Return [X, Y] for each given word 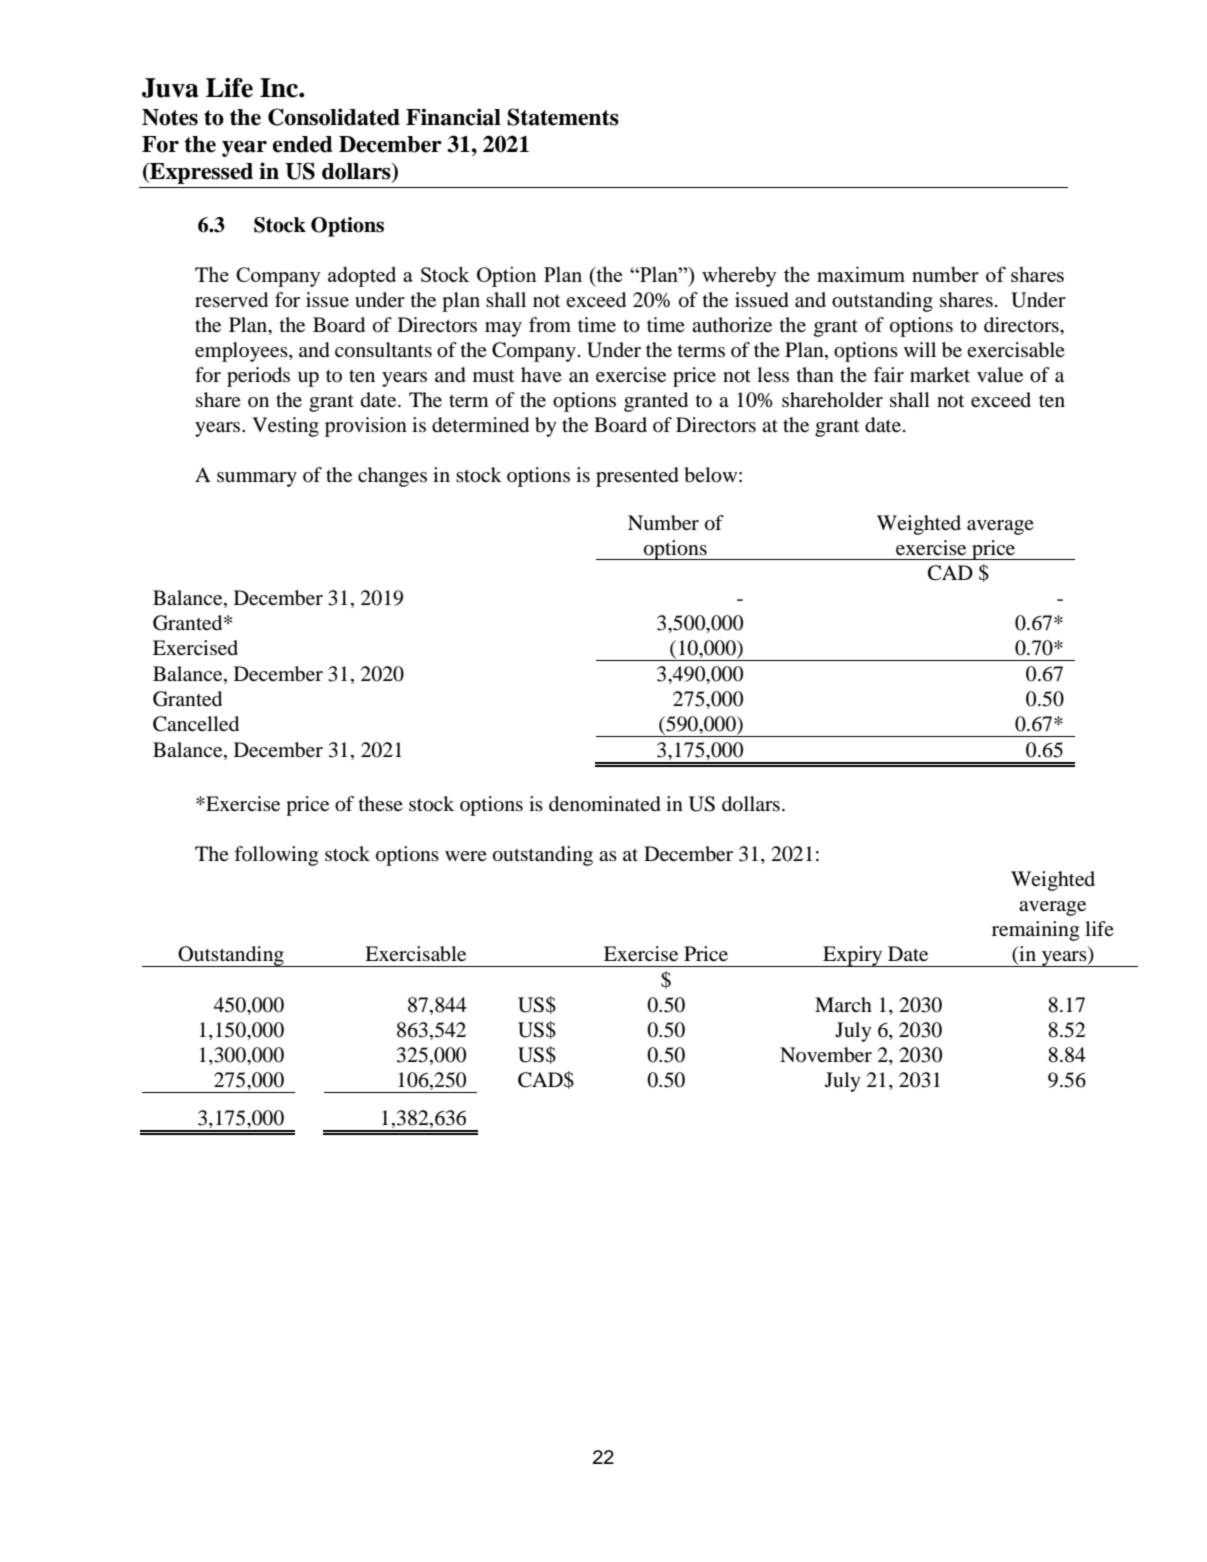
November [826, 1055]
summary [257, 479]
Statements [563, 117]
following [276, 856]
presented [637, 477]
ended [303, 144]
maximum [861, 274]
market [940, 375]
